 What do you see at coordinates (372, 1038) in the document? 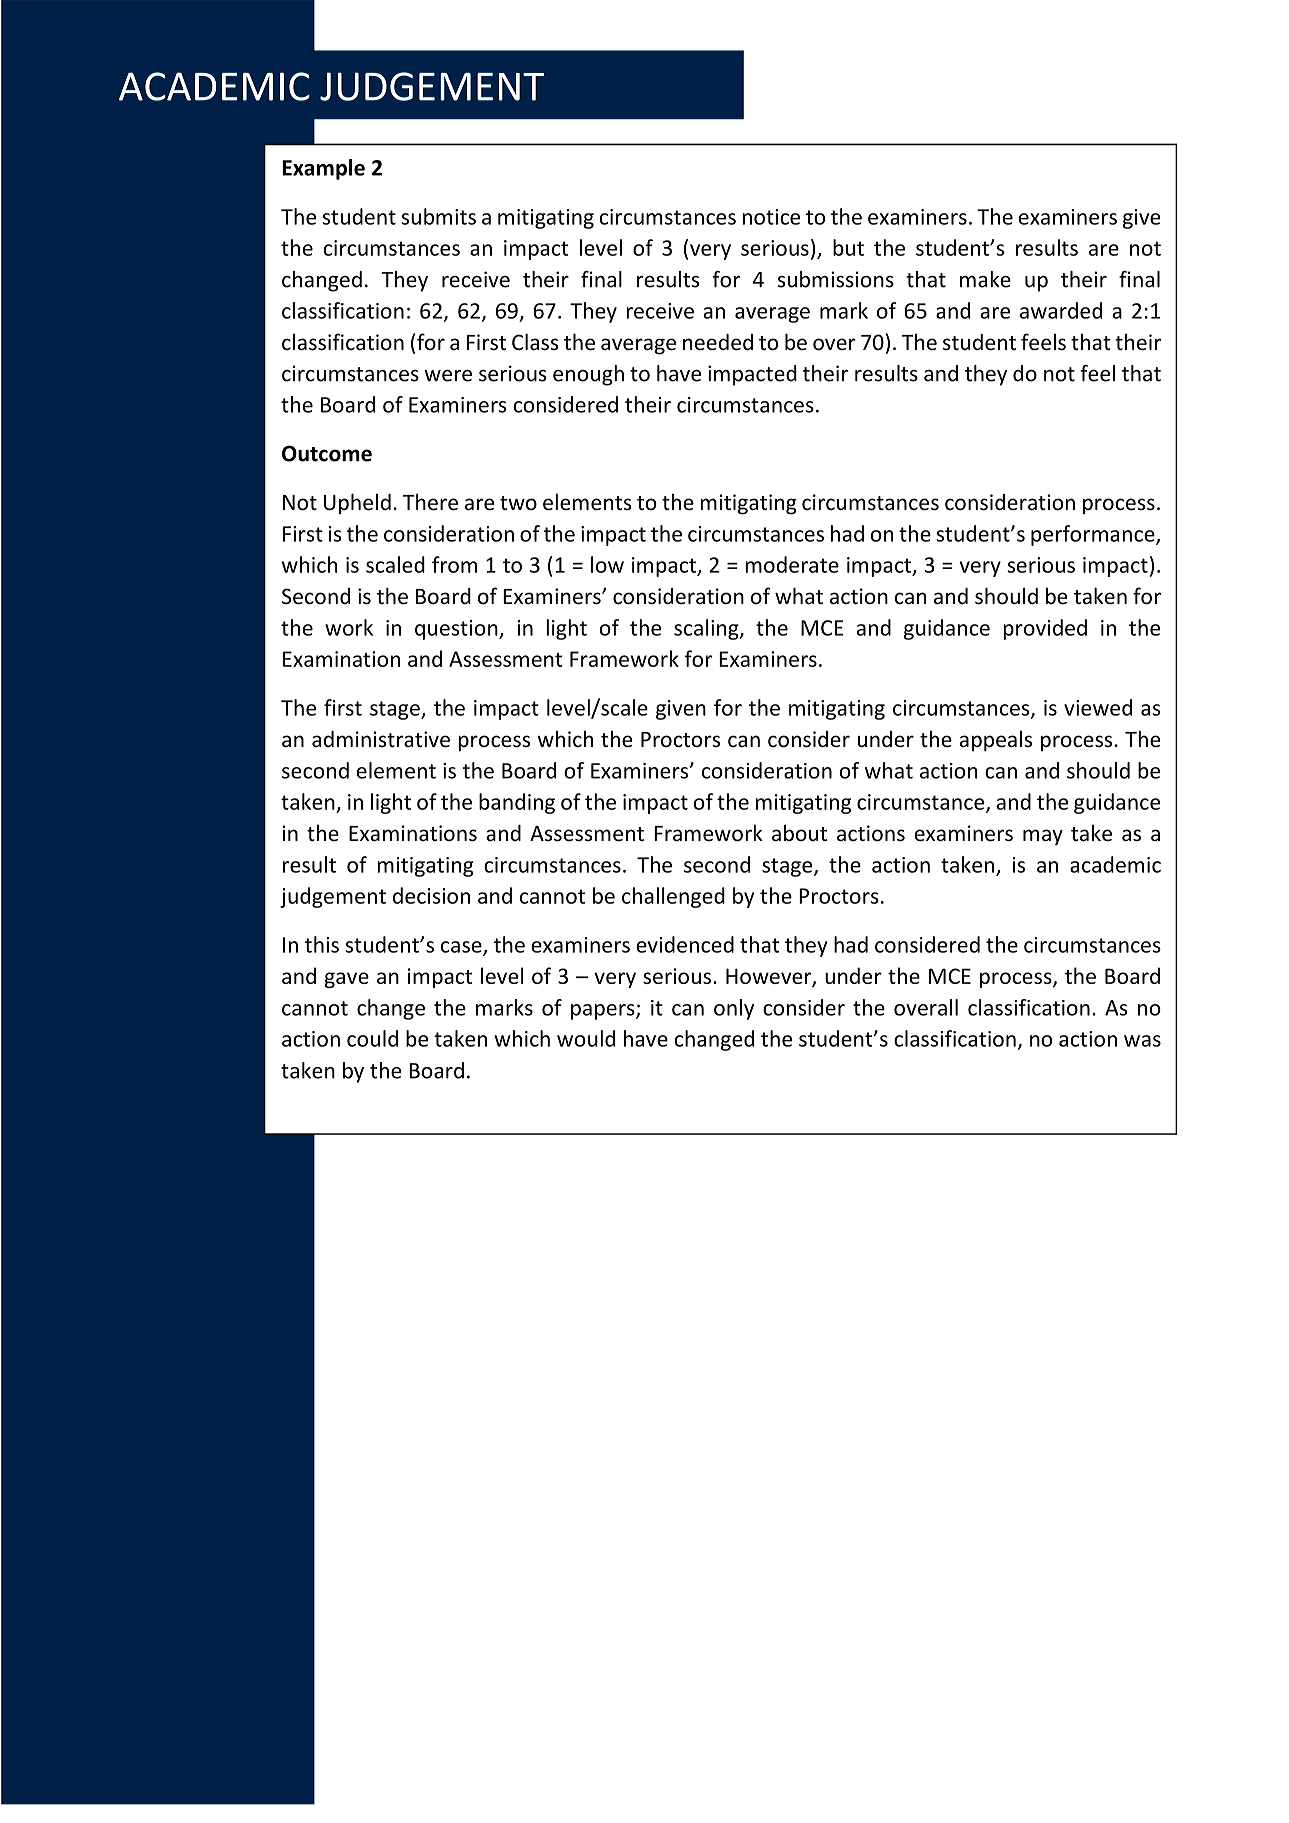
I see `could` at bounding box center [372, 1038].
